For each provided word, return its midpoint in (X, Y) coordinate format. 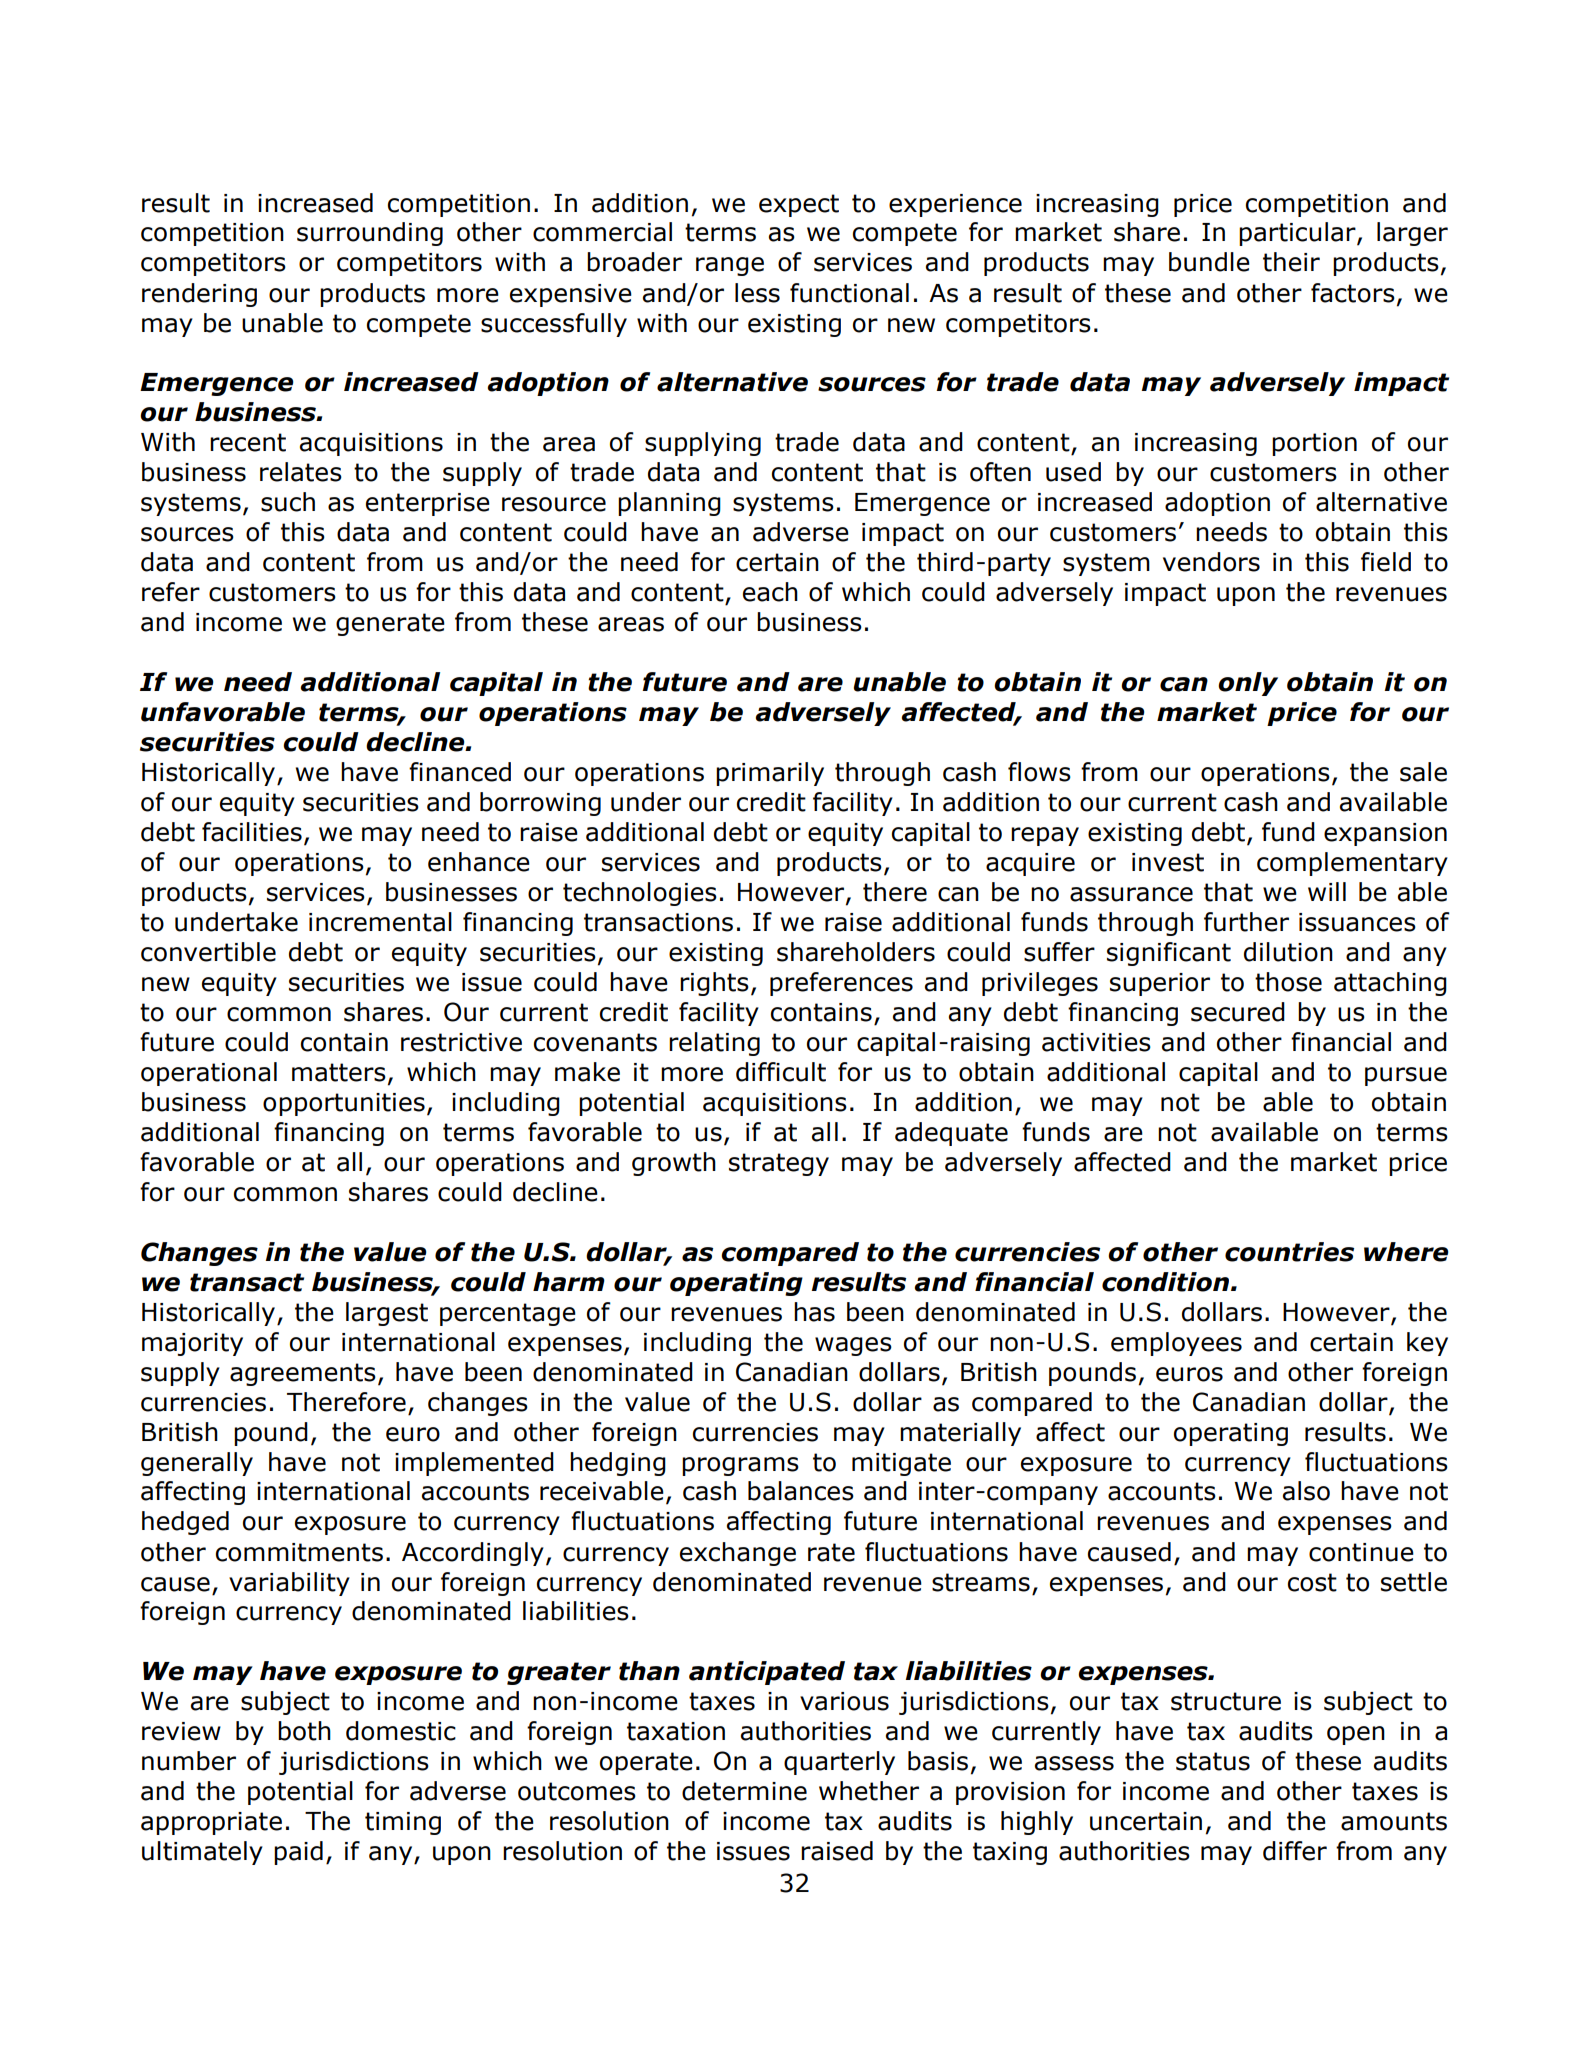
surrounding (370, 234)
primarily (770, 774)
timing (403, 1823)
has (814, 1312)
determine (744, 1791)
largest (387, 1314)
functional (849, 293)
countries (1289, 1252)
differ (1295, 1851)
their (1291, 262)
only (1248, 684)
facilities (252, 832)
